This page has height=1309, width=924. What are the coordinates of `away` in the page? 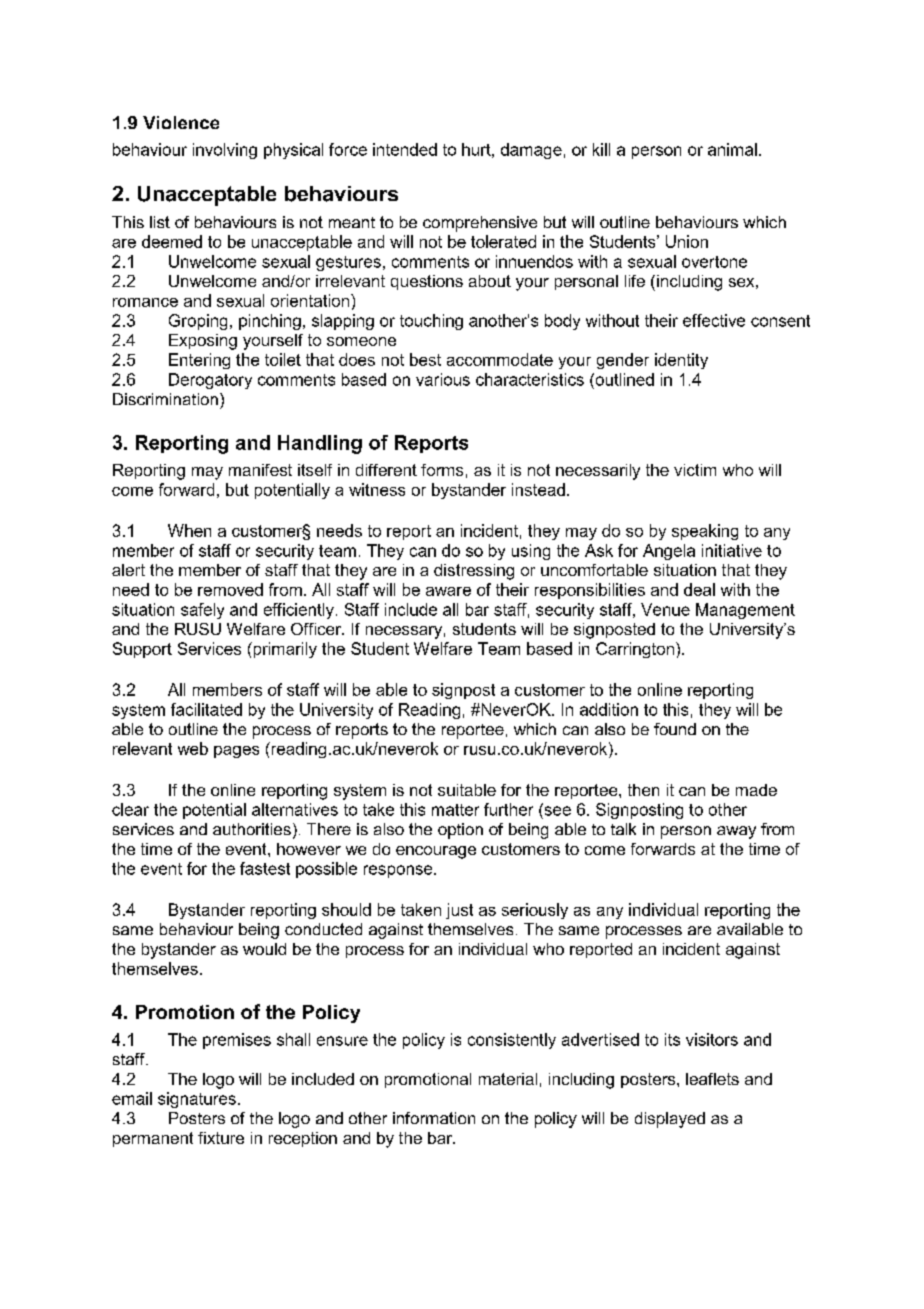 It's located at (736, 832).
